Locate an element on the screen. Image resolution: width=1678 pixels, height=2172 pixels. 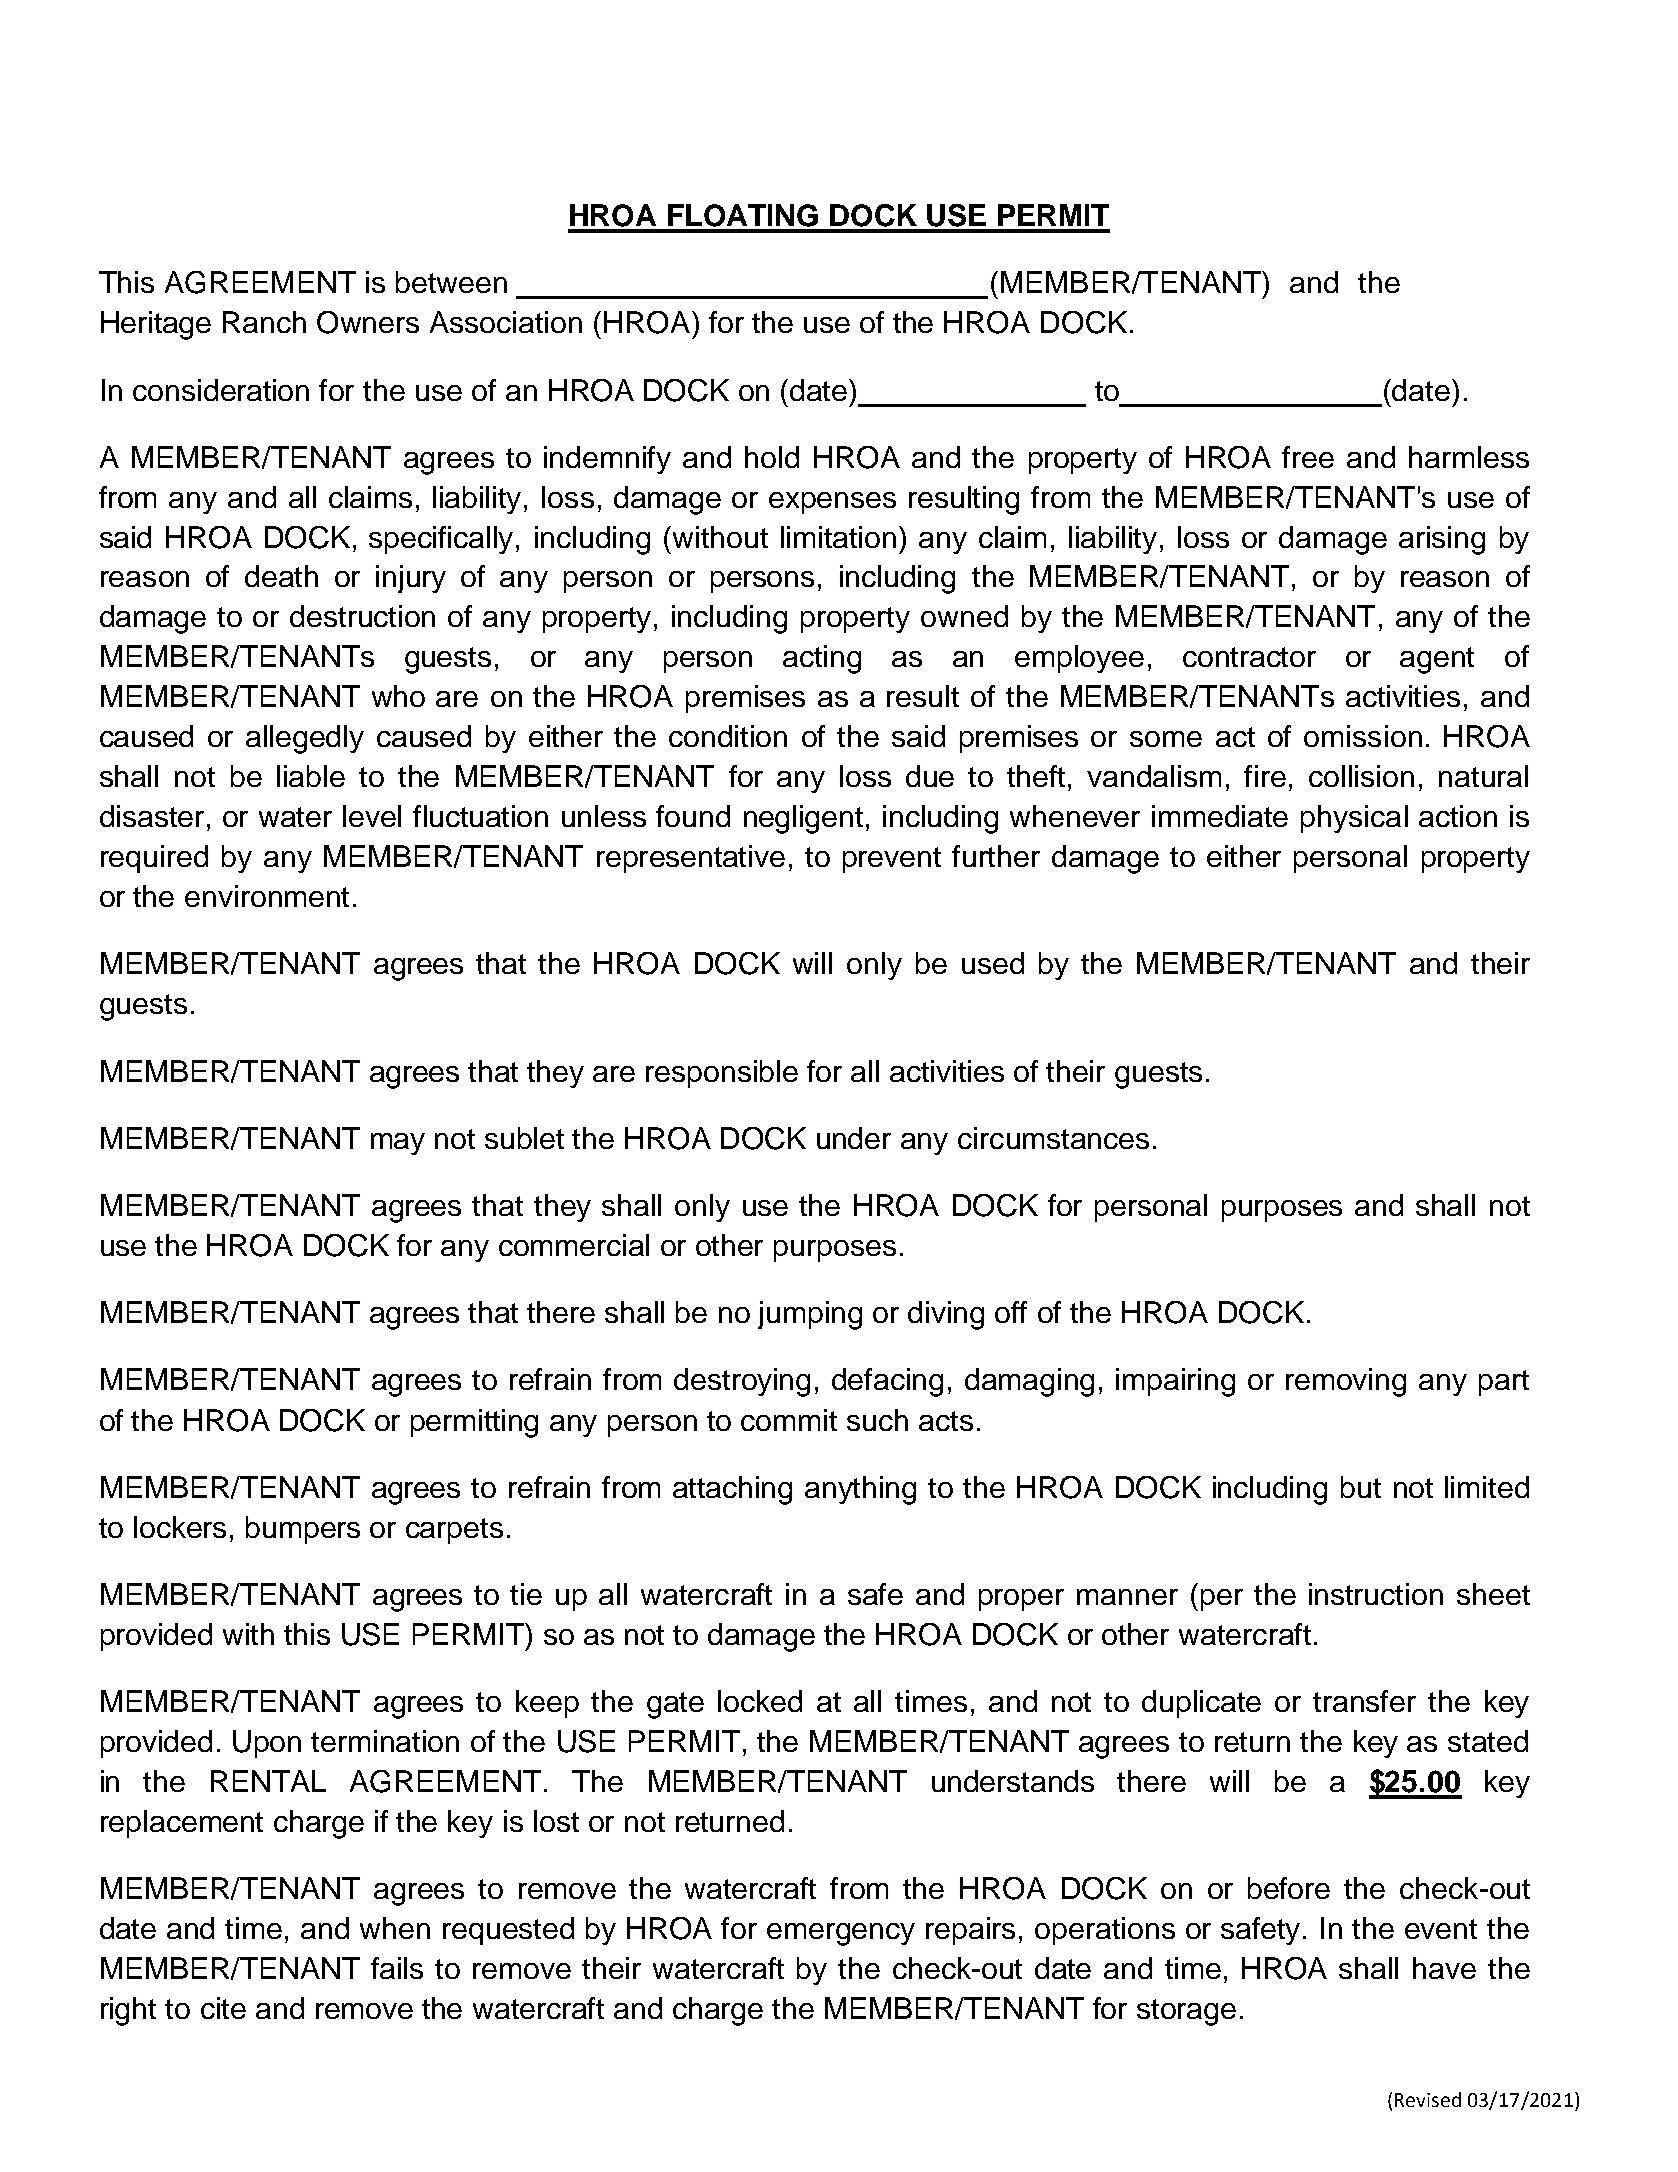
negligent is located at coordinates (803, 819).
